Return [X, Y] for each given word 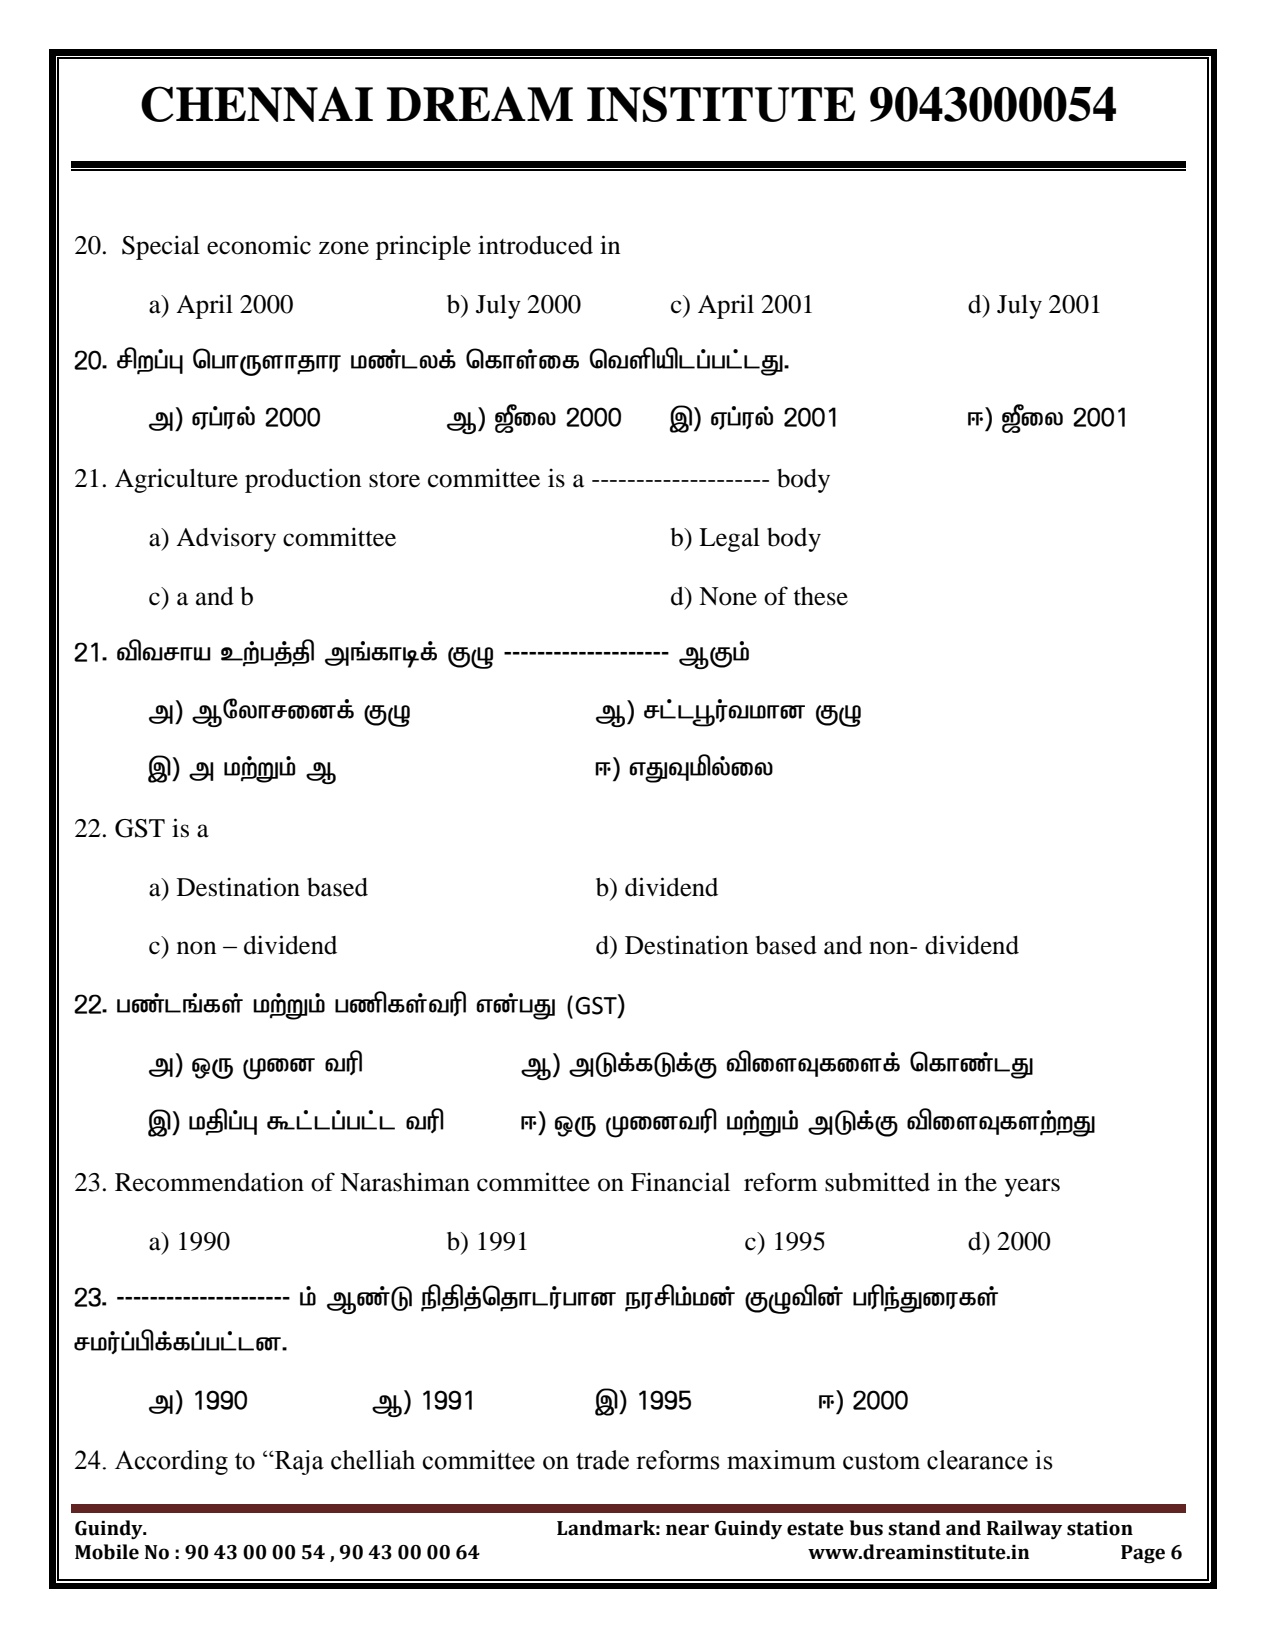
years [1032, 1187]
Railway [1024, 1529]
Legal [729, 540]
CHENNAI [257, 104]
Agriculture [176, 480]
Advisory [226, 539]
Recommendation [209, 1182]
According [171, 1462]
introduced [535, 245]
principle [423, 247]
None [728, 596]
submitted [877, 1182]
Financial [680, 1182]
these [821, 596]
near [687, 1530]
